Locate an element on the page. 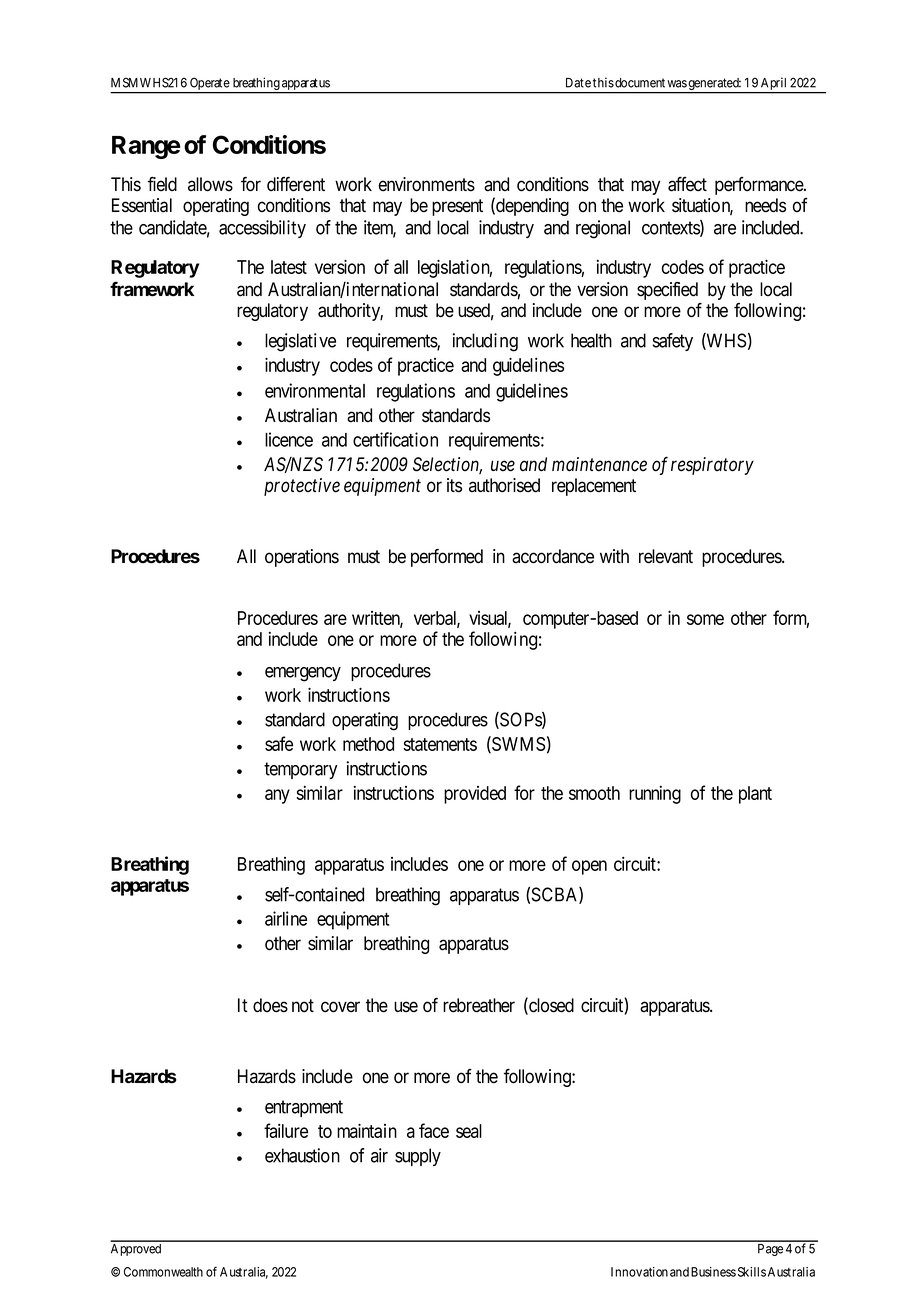  respiratory is located at coordinates (712, 466).
